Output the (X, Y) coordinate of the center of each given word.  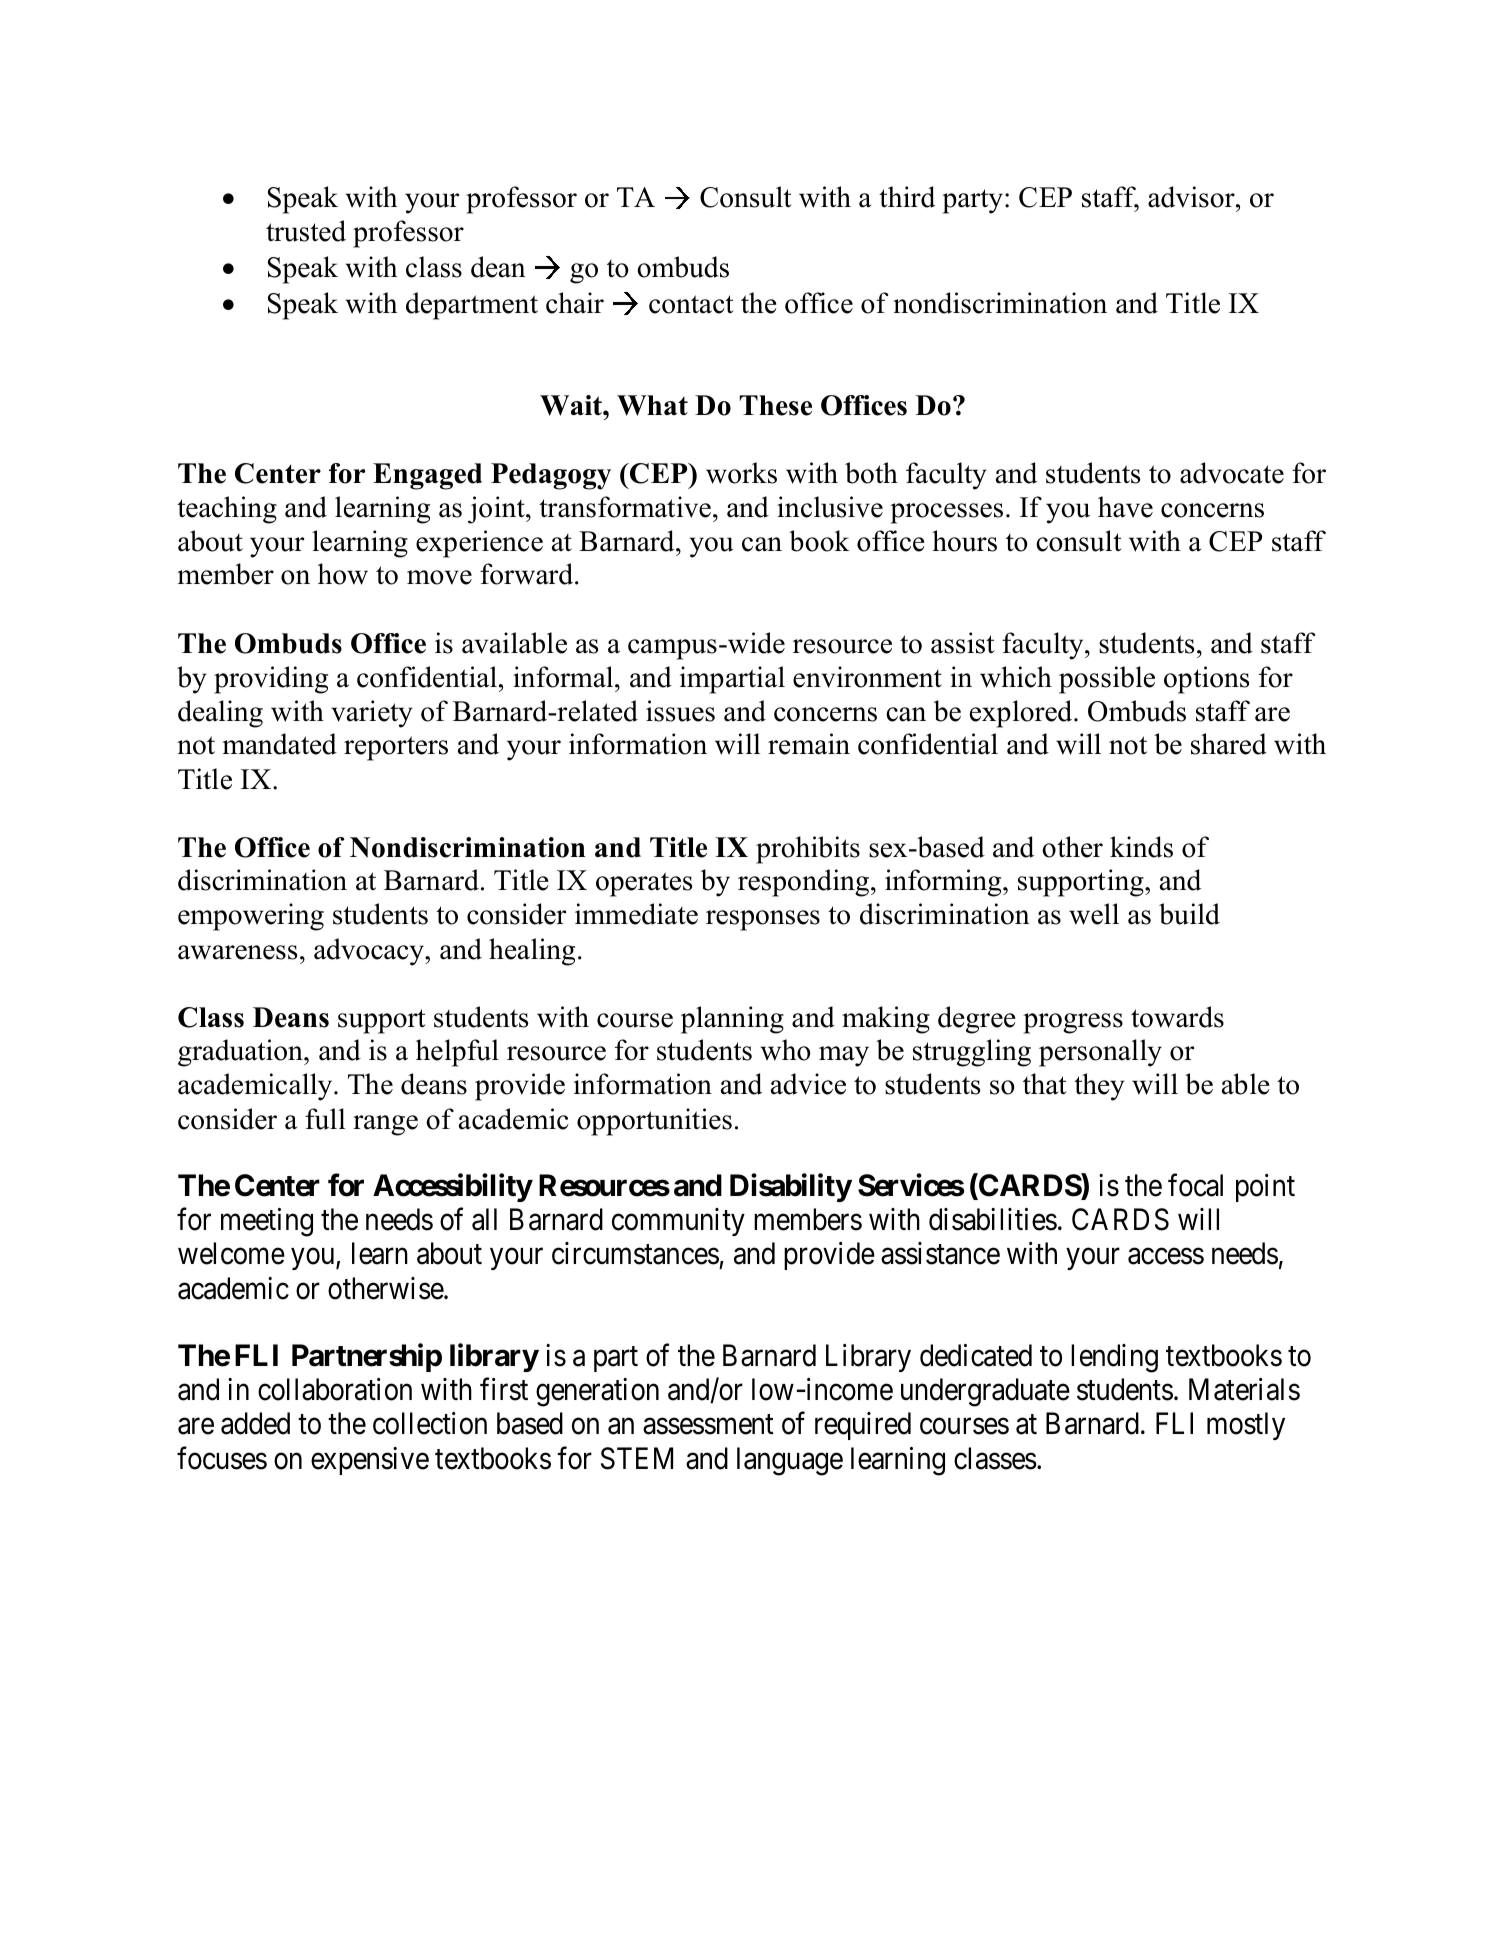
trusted (306, 231)
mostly (1246, 1426)
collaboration (335, 1389)
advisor (1192, 197)
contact (691, 304)
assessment (708, 1425)
